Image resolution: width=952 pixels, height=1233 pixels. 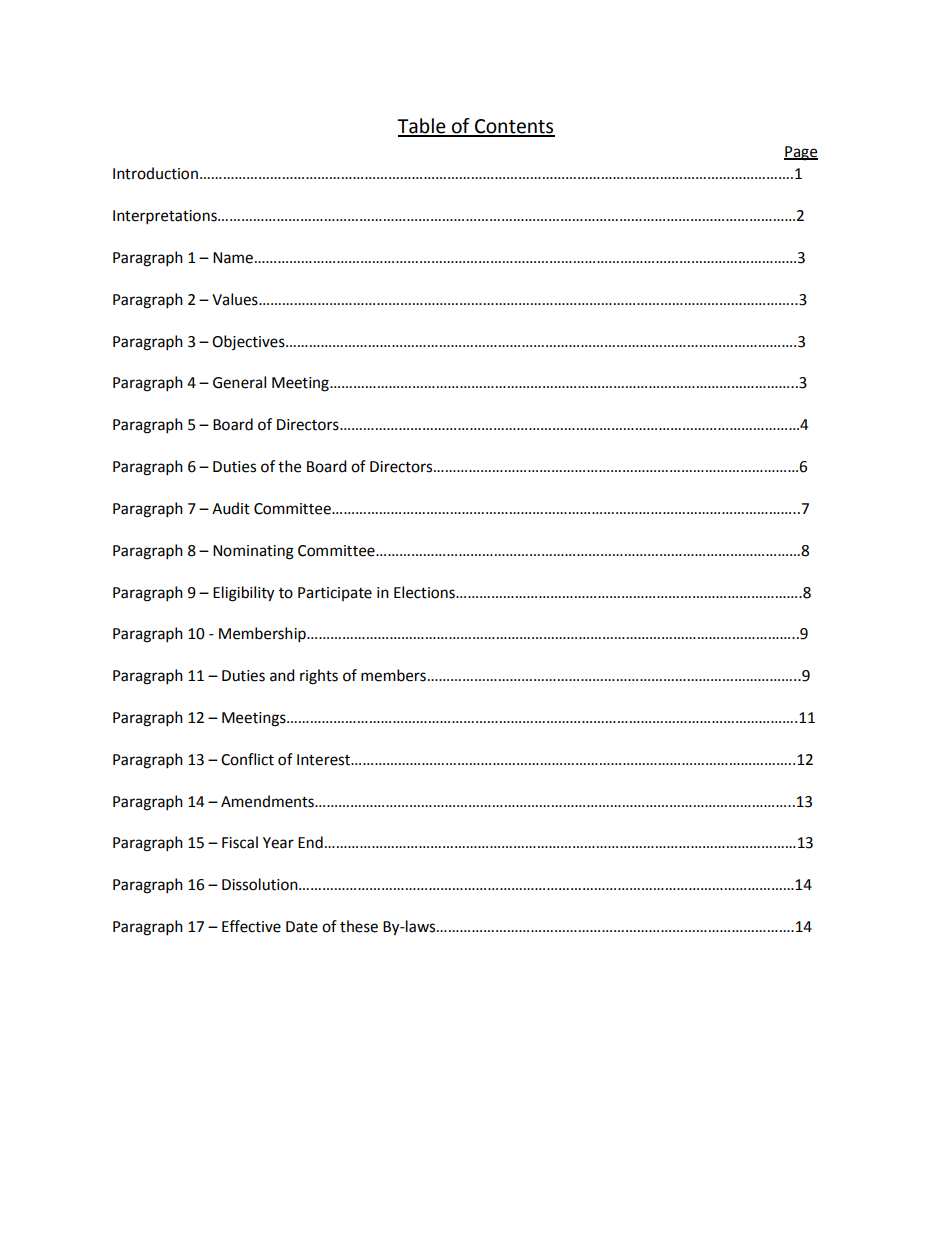 What do you see at coordinates (302, 927) in the screenshot?
I see `Date` at bounding box center [302, 927].
